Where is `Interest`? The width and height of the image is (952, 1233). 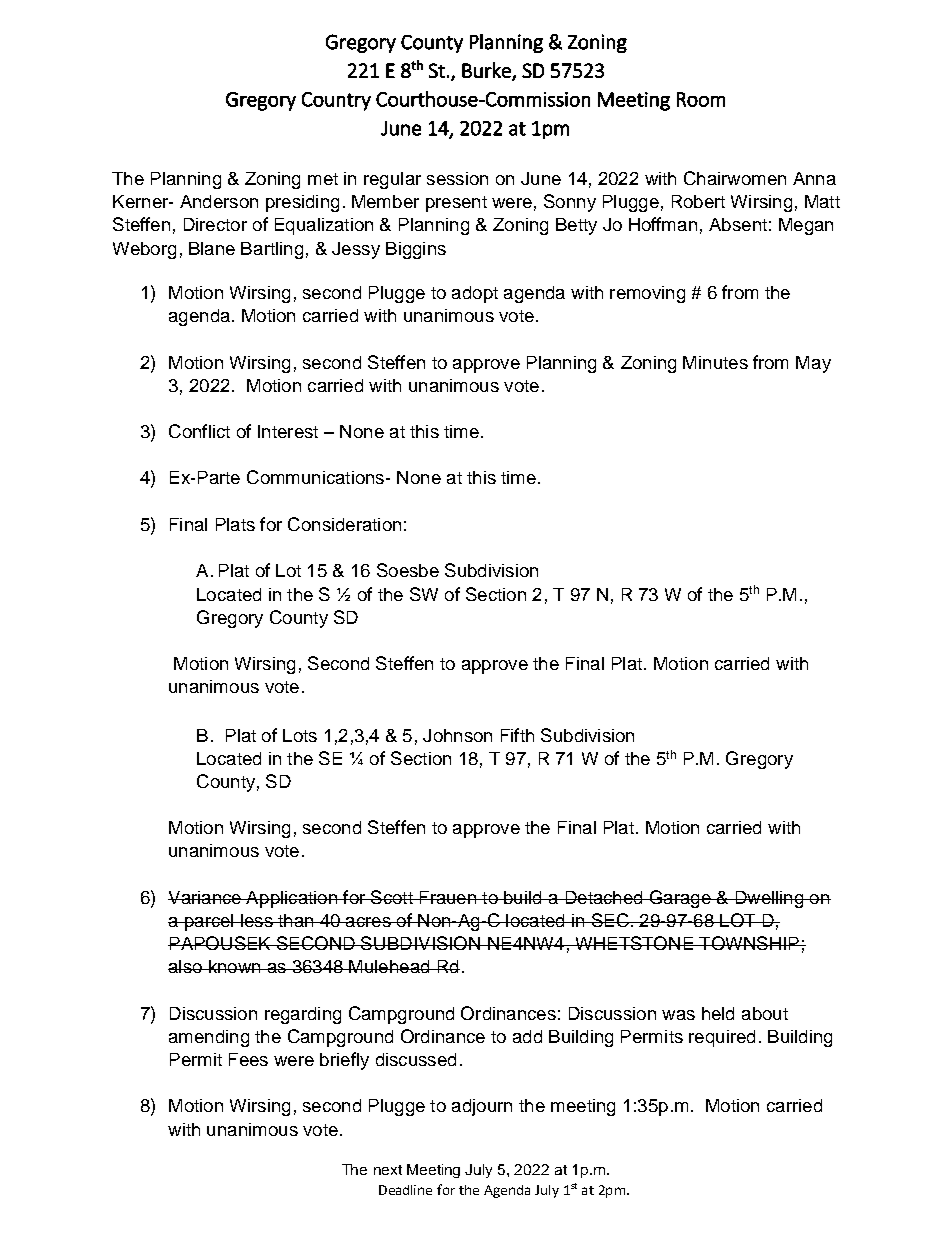
Interest is located at coordinates (288, 431).
